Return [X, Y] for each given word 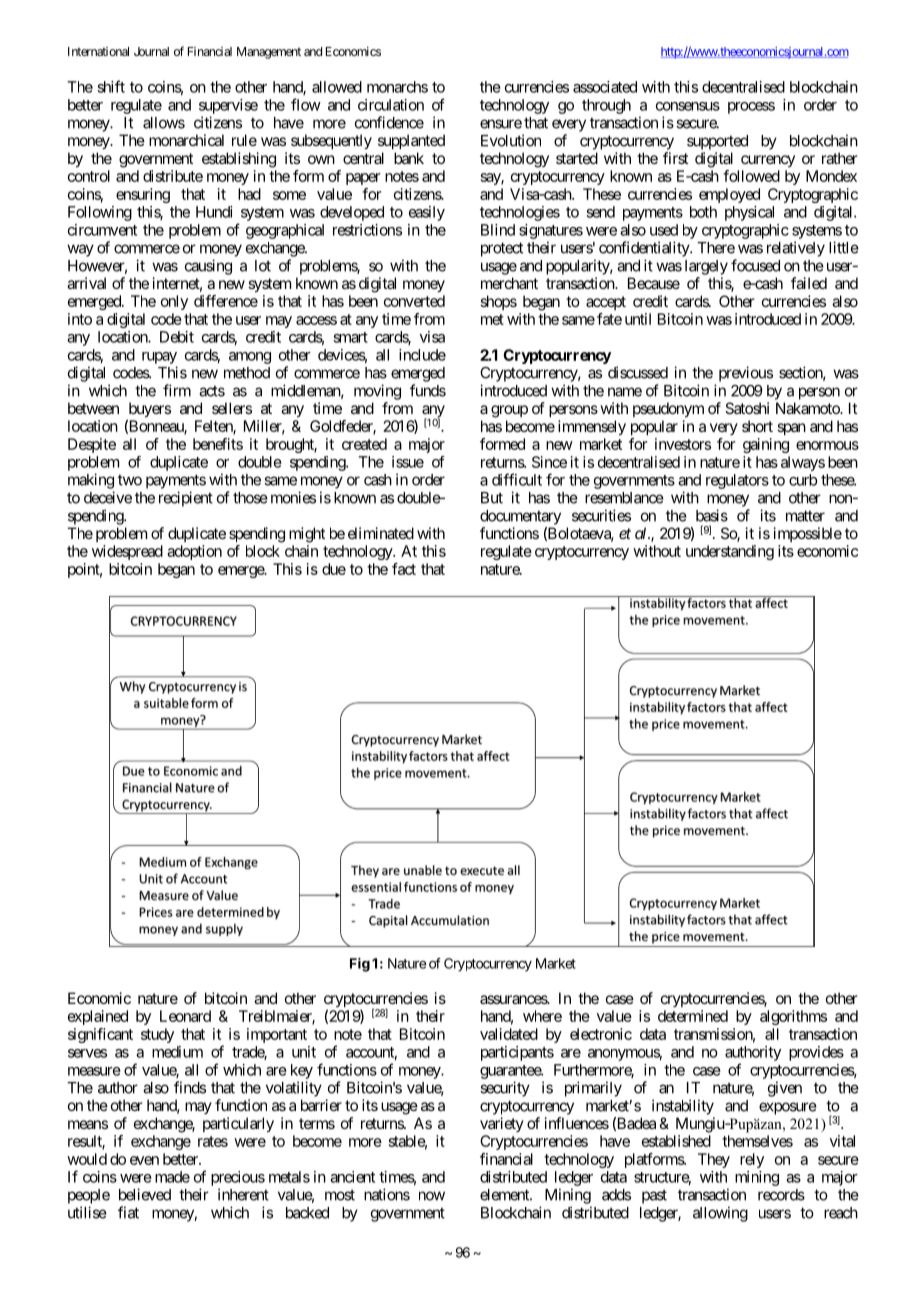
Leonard [185, 1016]
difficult [517, 479]
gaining [766, 445]
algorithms [793, 1017]
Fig [360, 965]
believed [145, 1194]
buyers [149, 411]
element [505, 1195]
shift [111, 86]
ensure [501, 124]
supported [717, 142]
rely [752, 1160]
